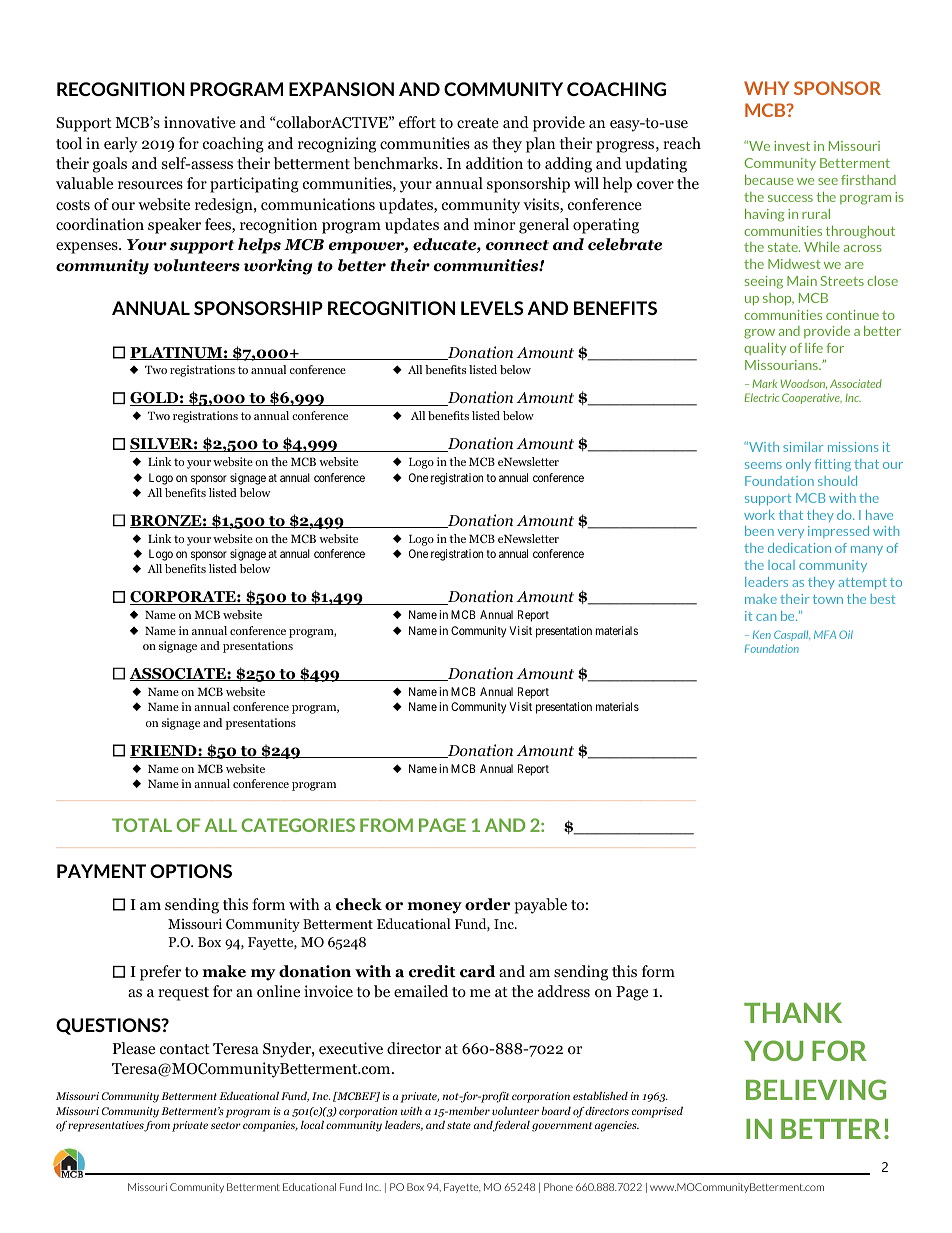 This screenshot has width=952, height=1233. I want to click on can, so click(766, 617).
